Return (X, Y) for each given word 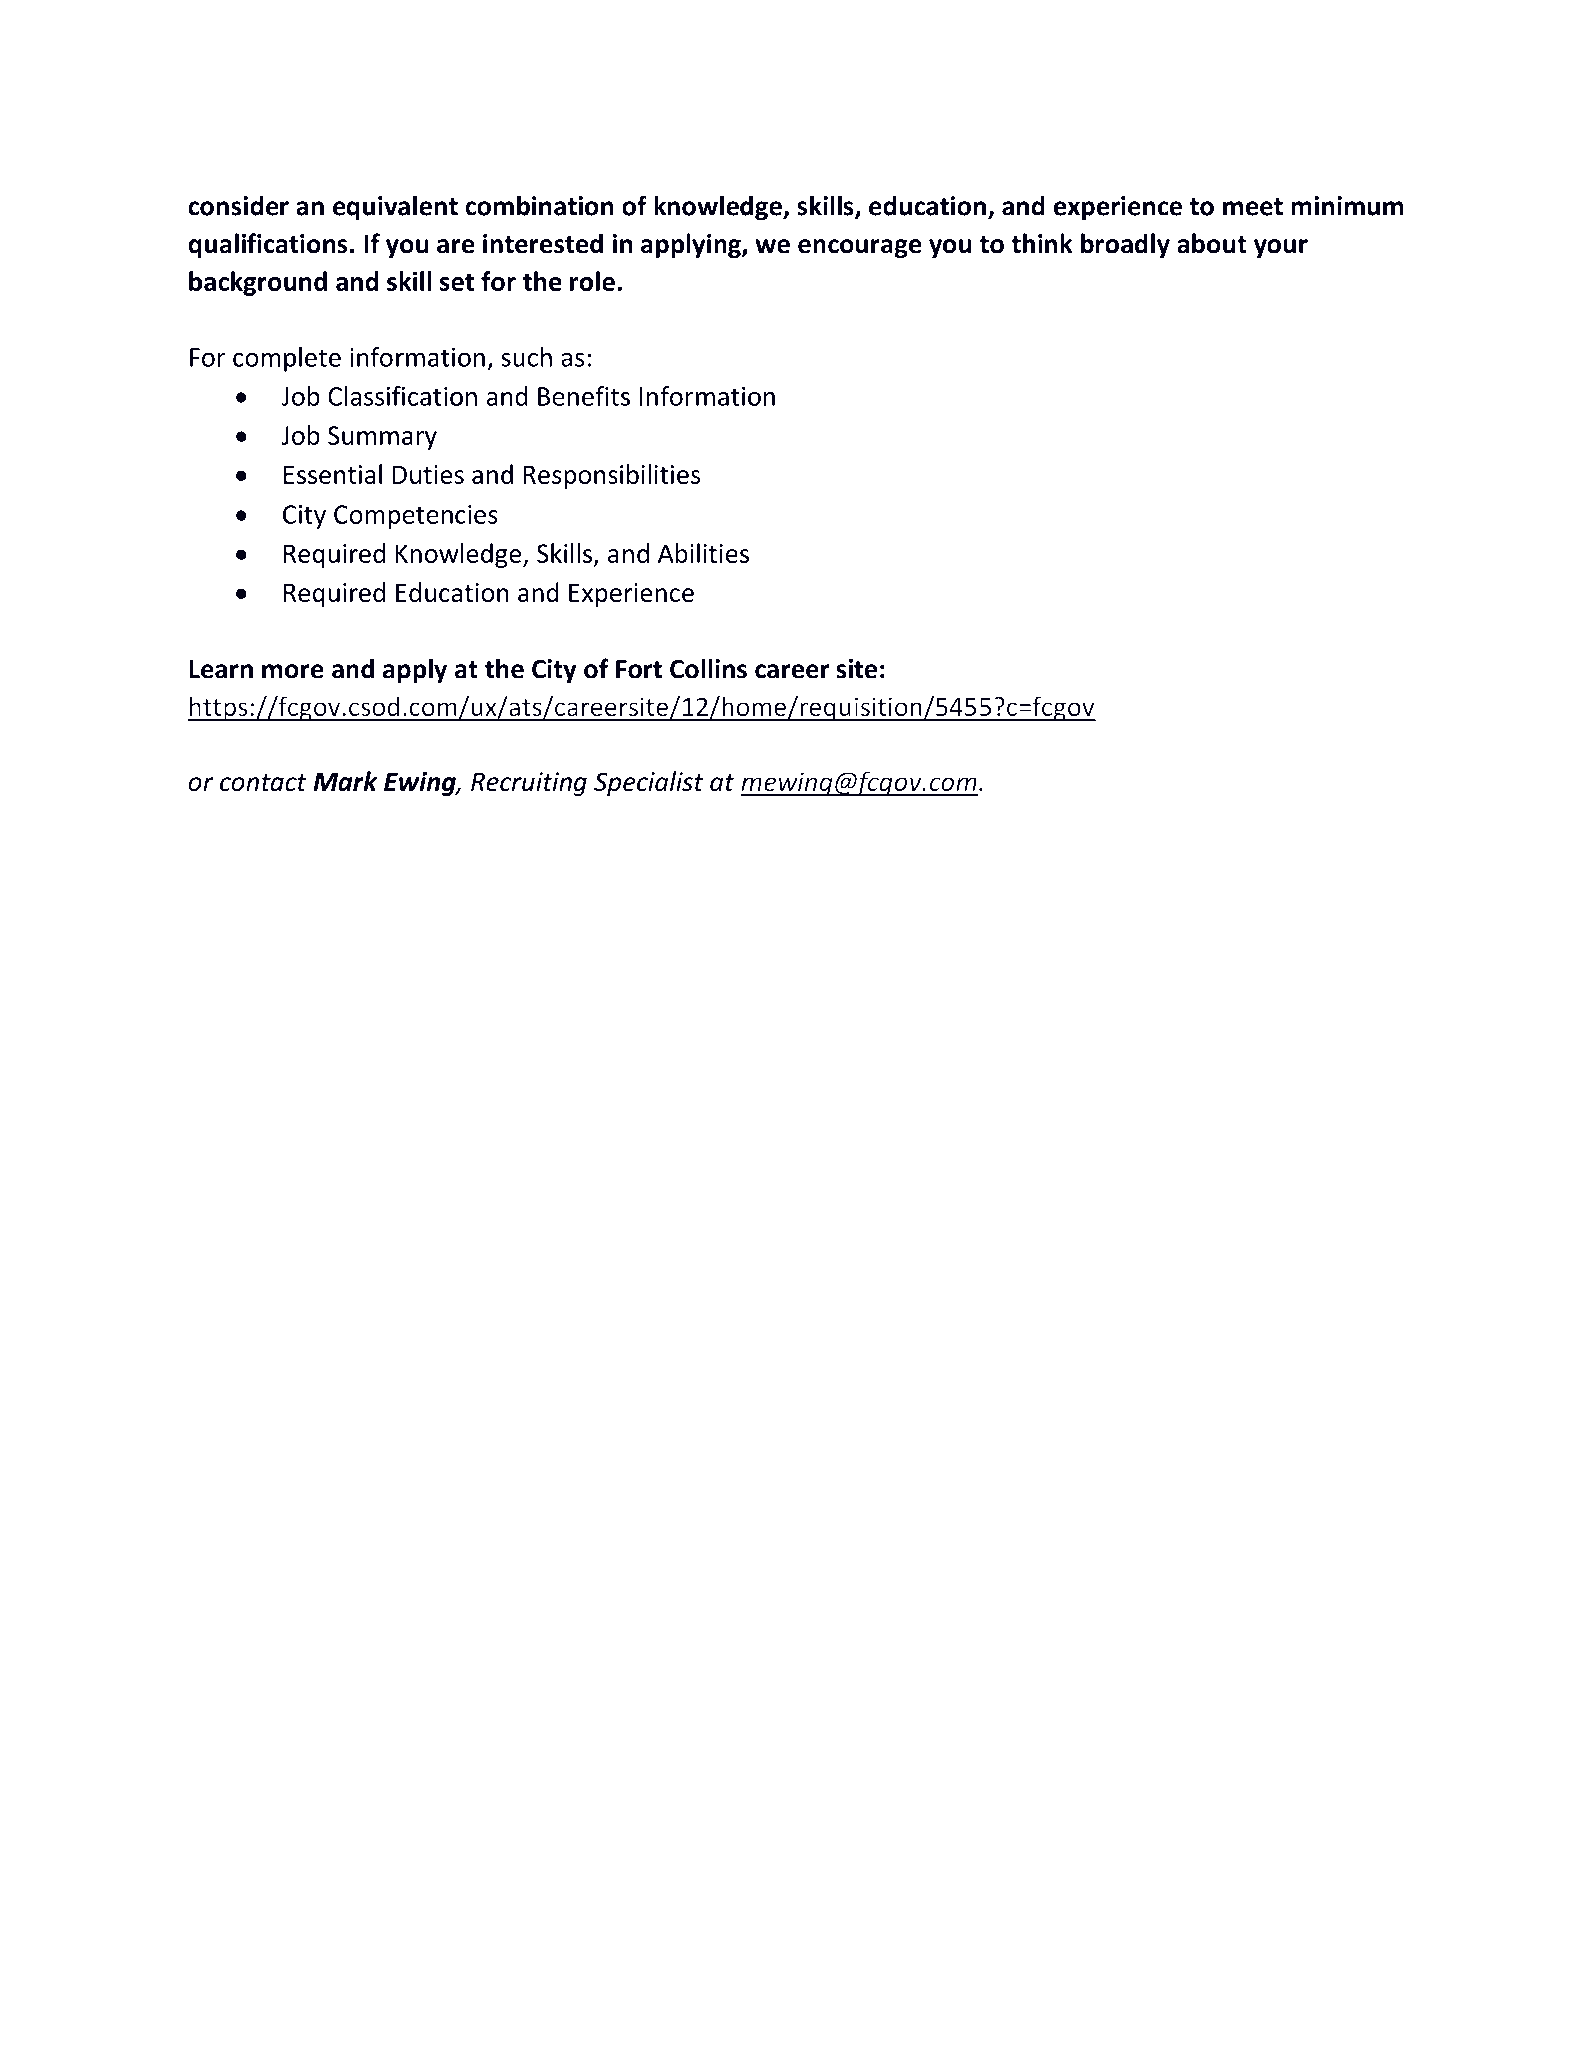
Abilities (703, 553)
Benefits (584, 396)
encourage (860, 248)
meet (1253, 207)
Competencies (416, 517)
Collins (708, 668)
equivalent (395, 208)
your (1281, 248)
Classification (402, 396)
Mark (345, 781)
